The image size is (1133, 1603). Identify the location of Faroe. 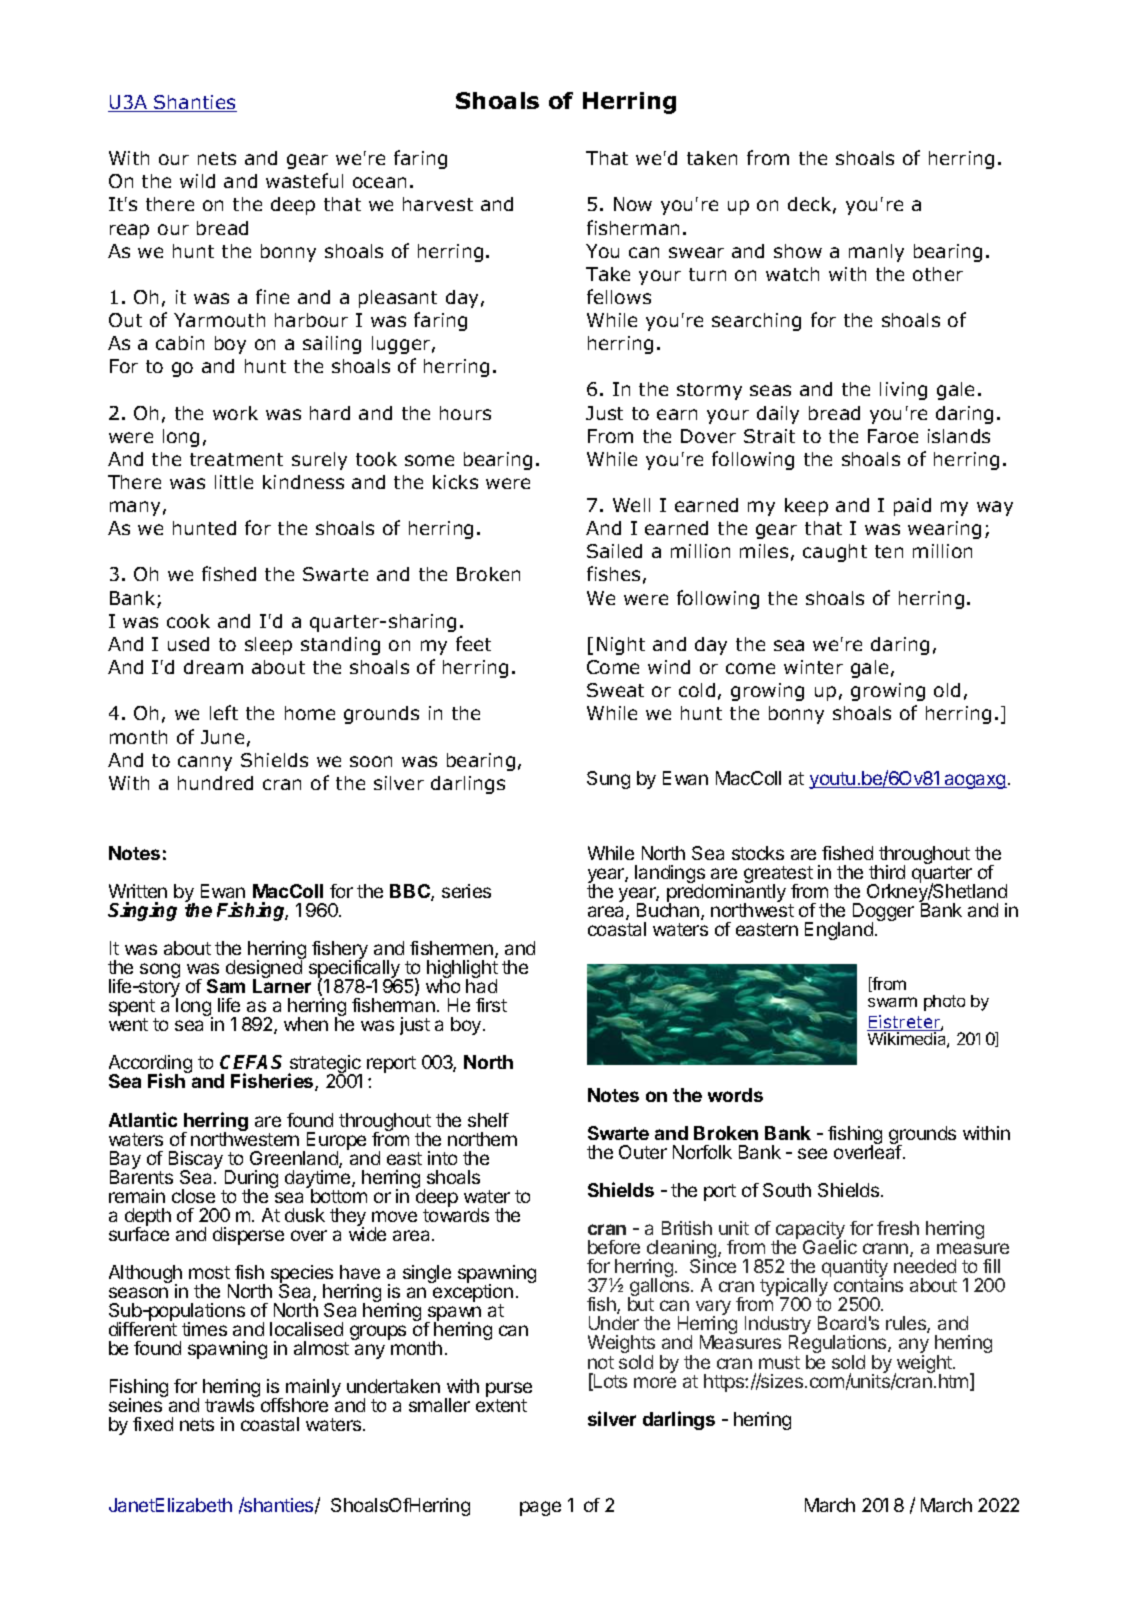
(893, 436).
